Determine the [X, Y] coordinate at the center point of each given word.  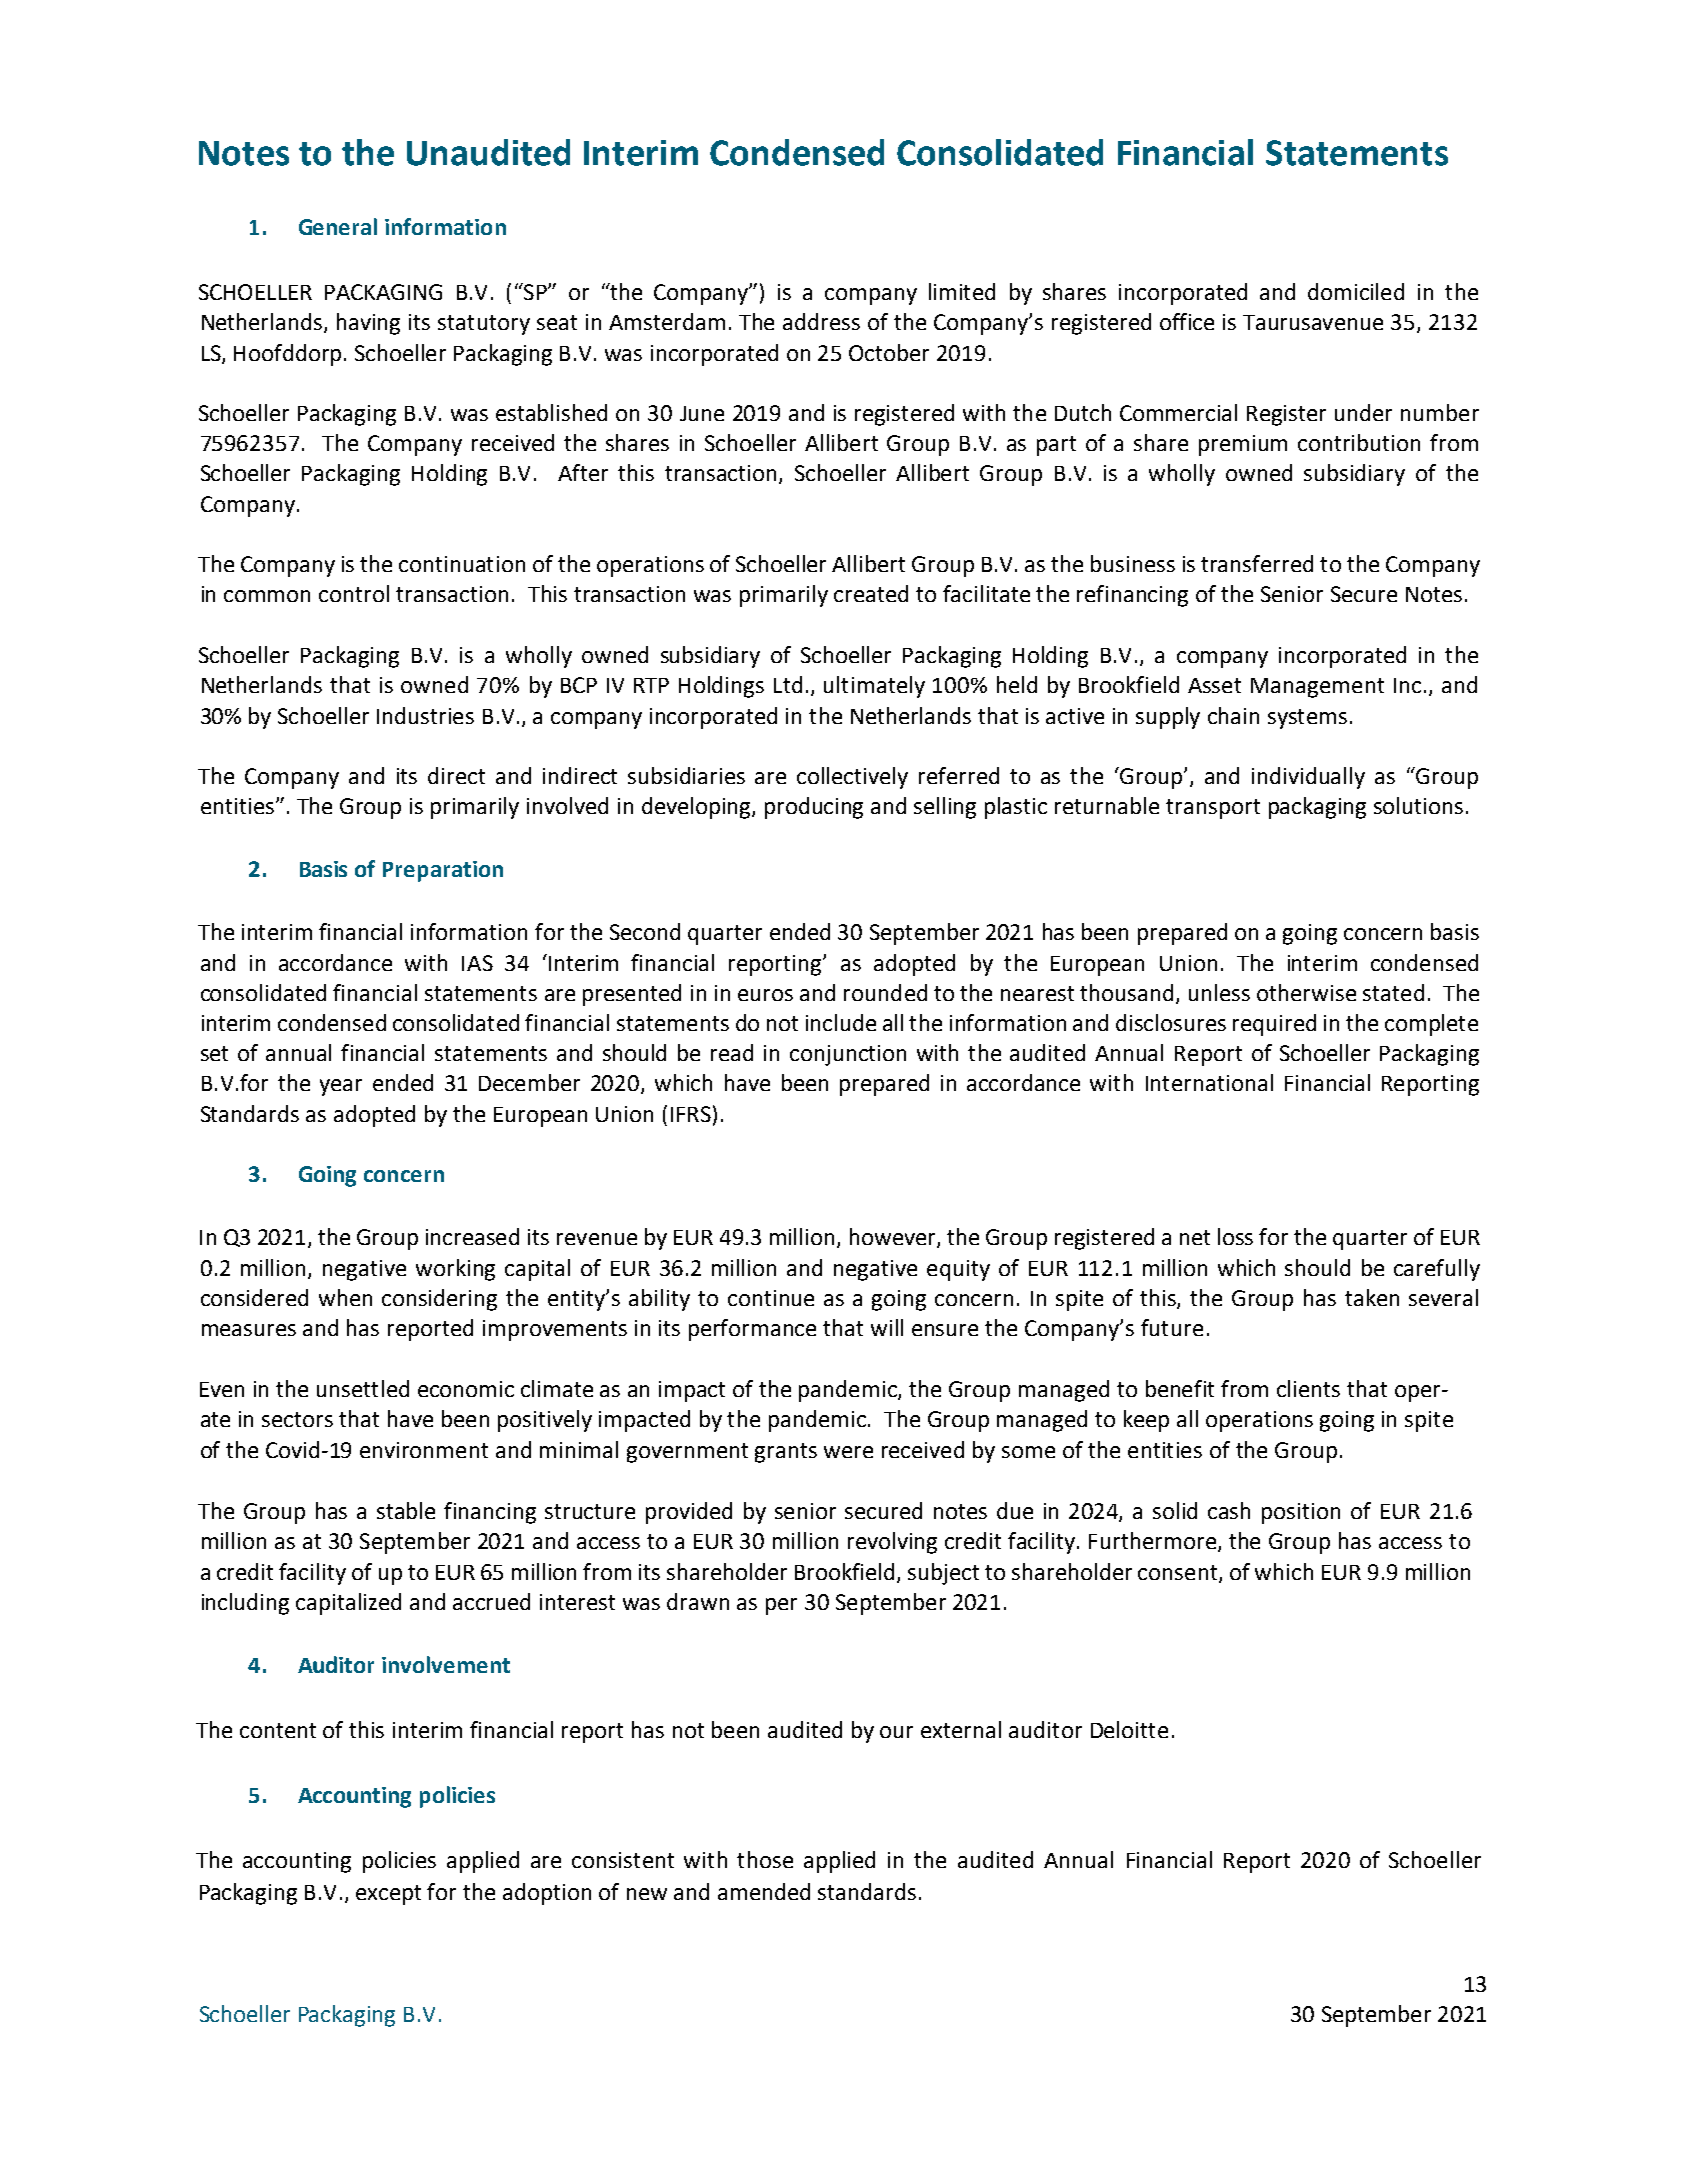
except [388, 1895]
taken [1372, 1297]
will [887, 1327]
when [345, 1297]
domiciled [1356, 291]
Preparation [443, 871]
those [765, 1859]
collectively [852, 778]
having [368, 324]
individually [1308, 778]
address [821, 321]
